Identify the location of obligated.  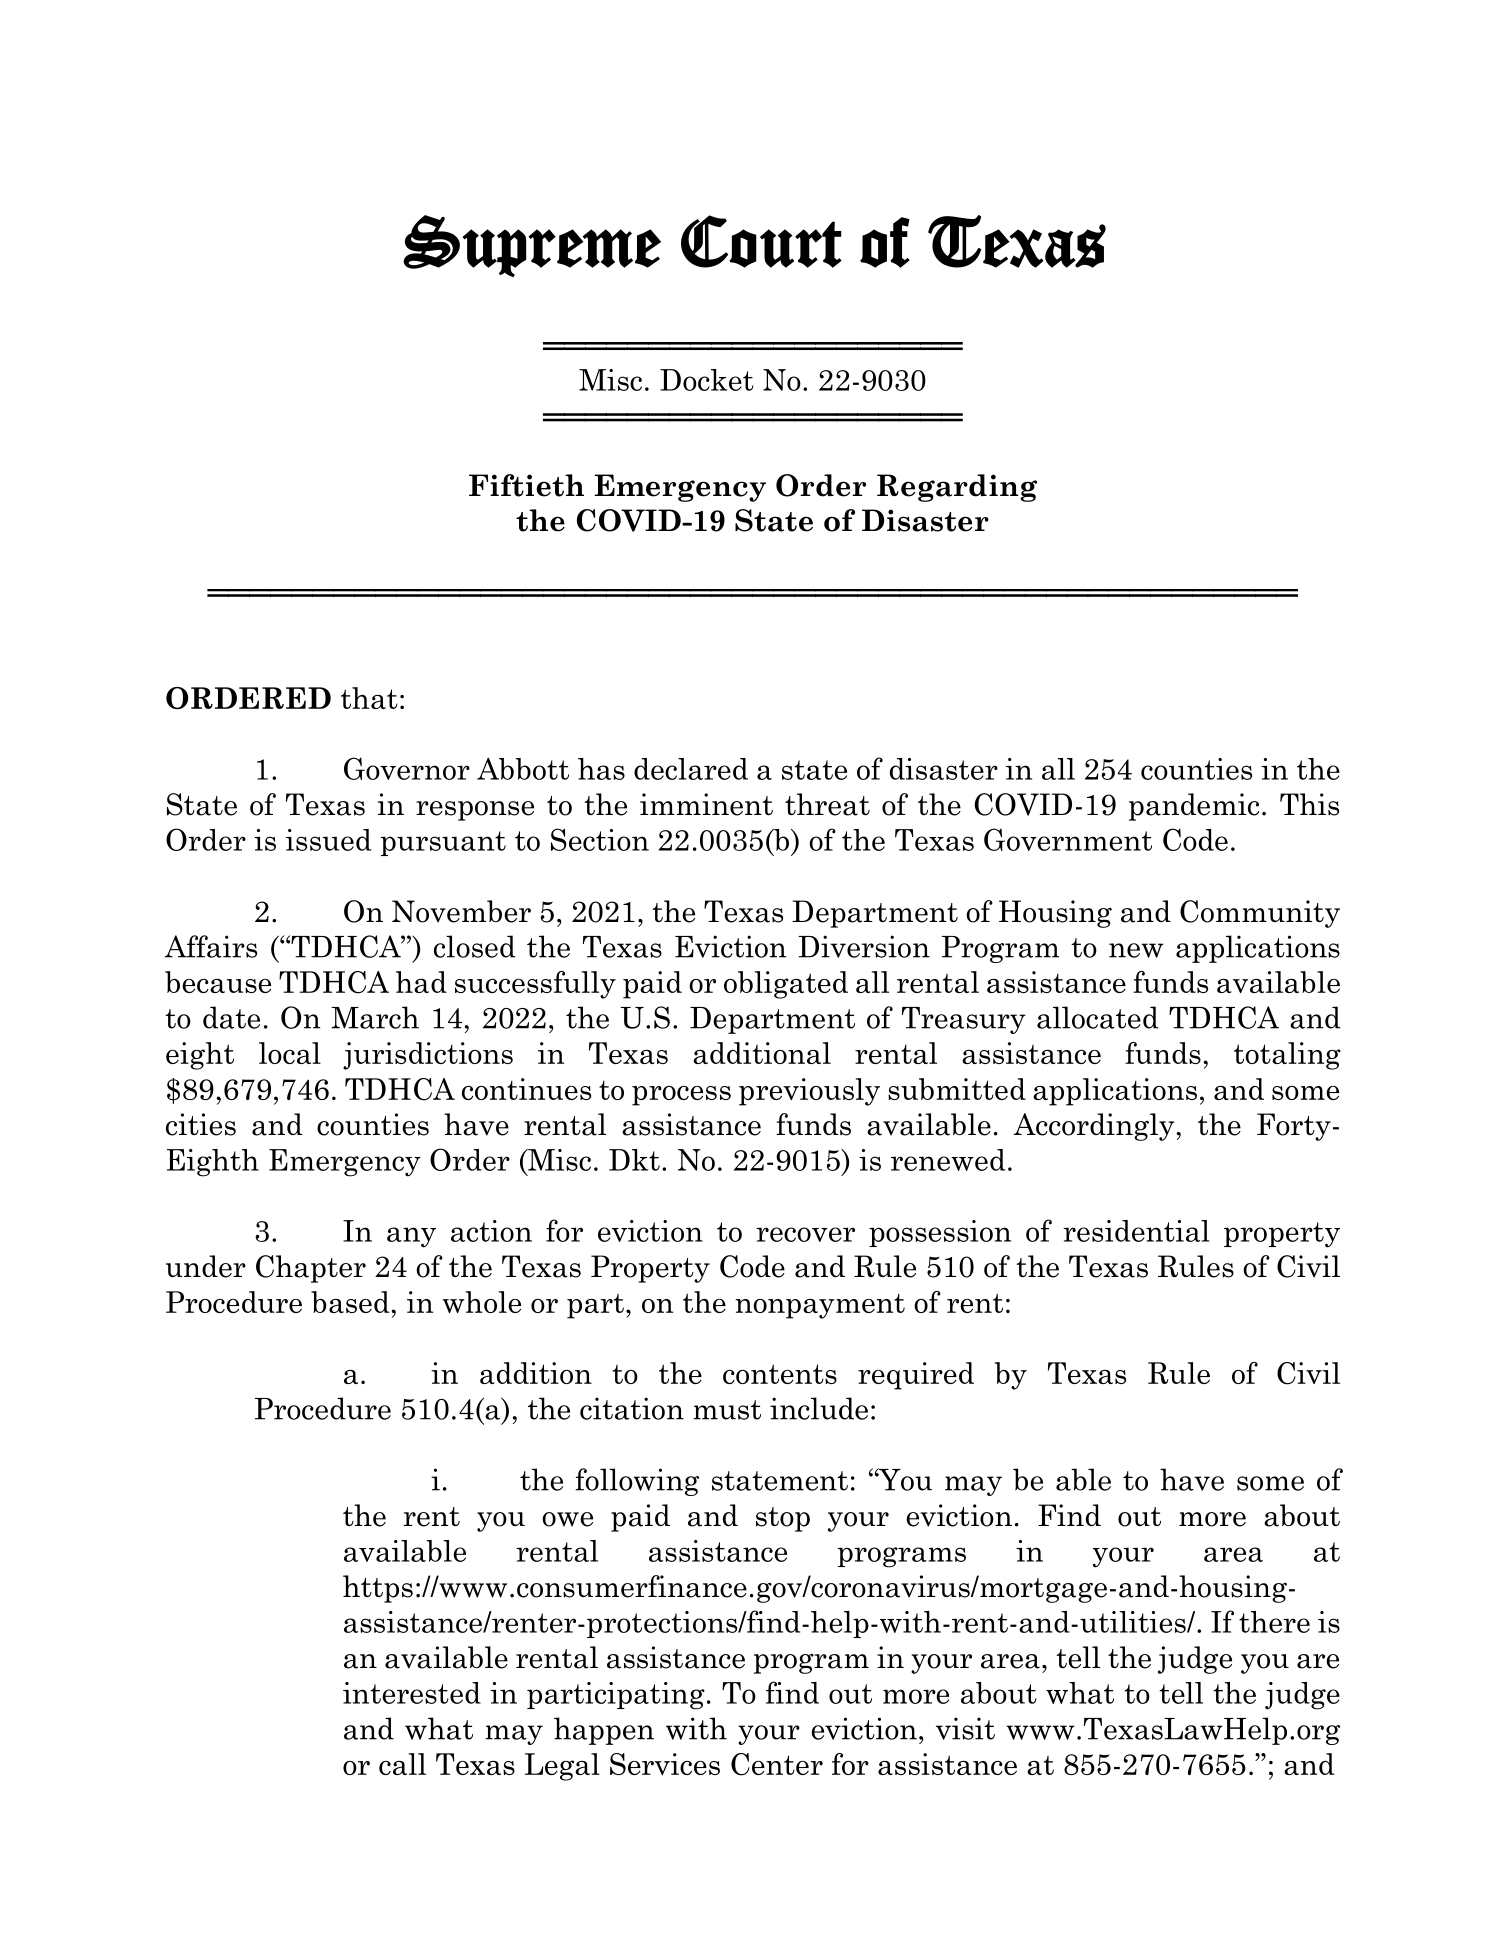
(786, 985).
